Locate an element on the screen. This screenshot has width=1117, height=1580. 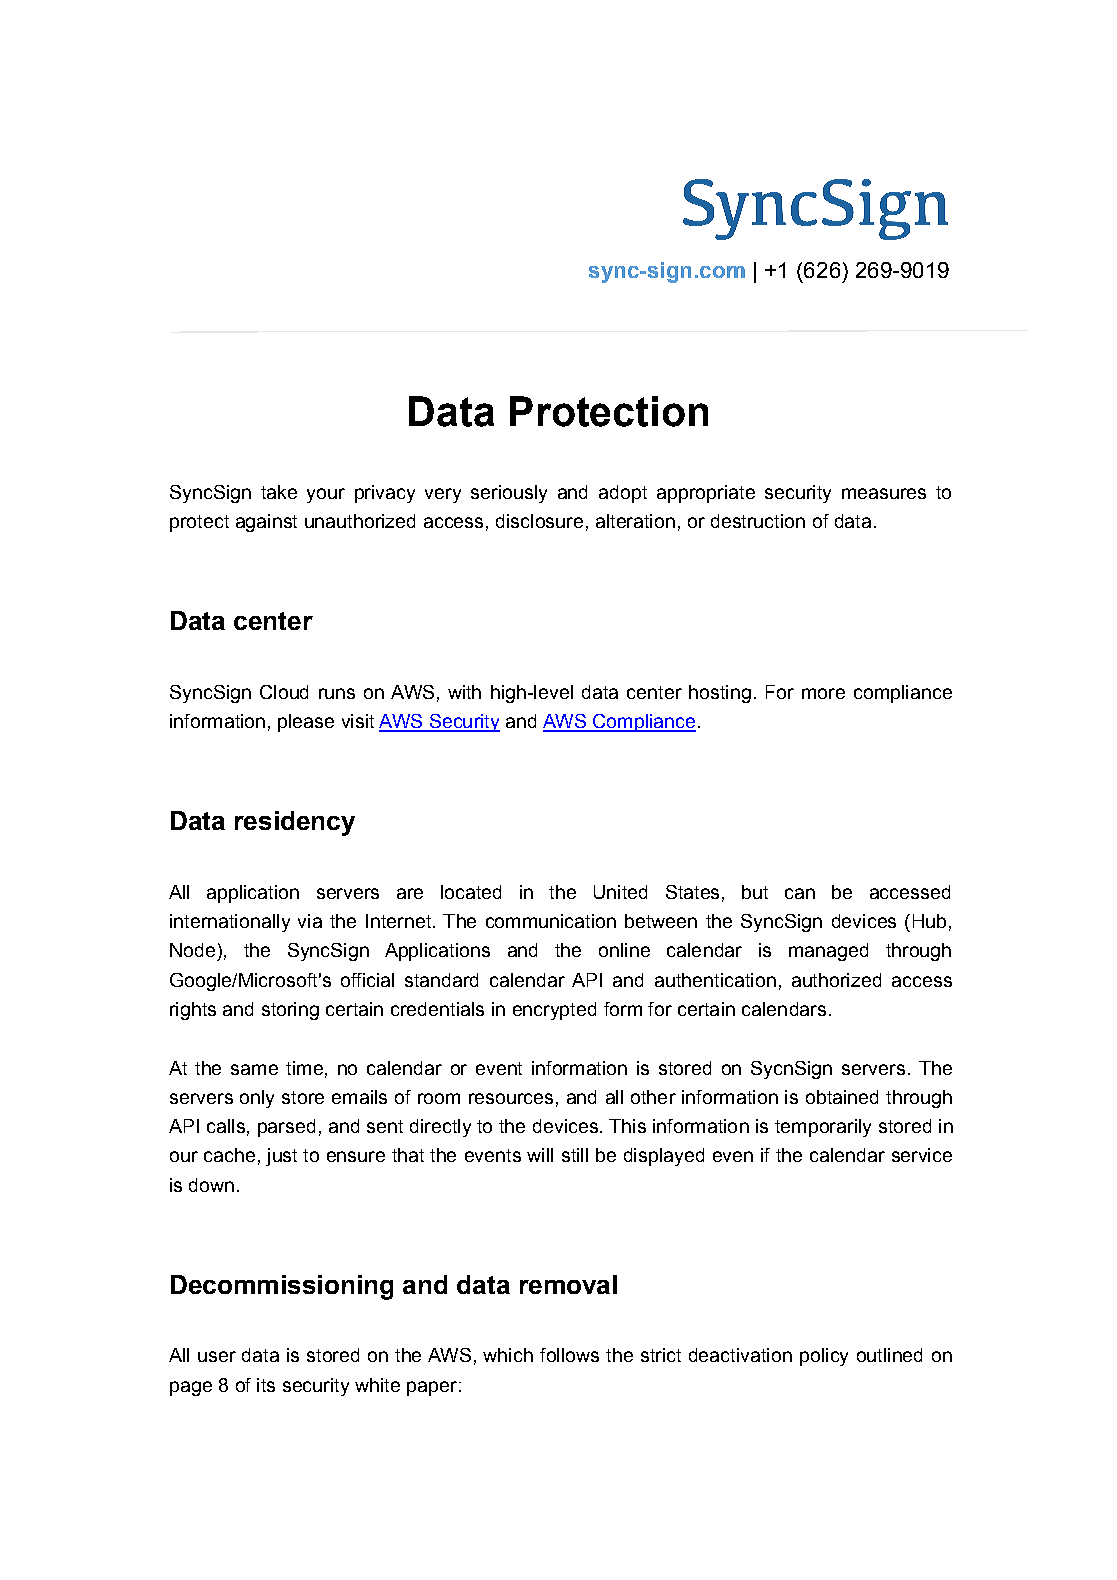
disclosure is located at coordinates (539, 521).
